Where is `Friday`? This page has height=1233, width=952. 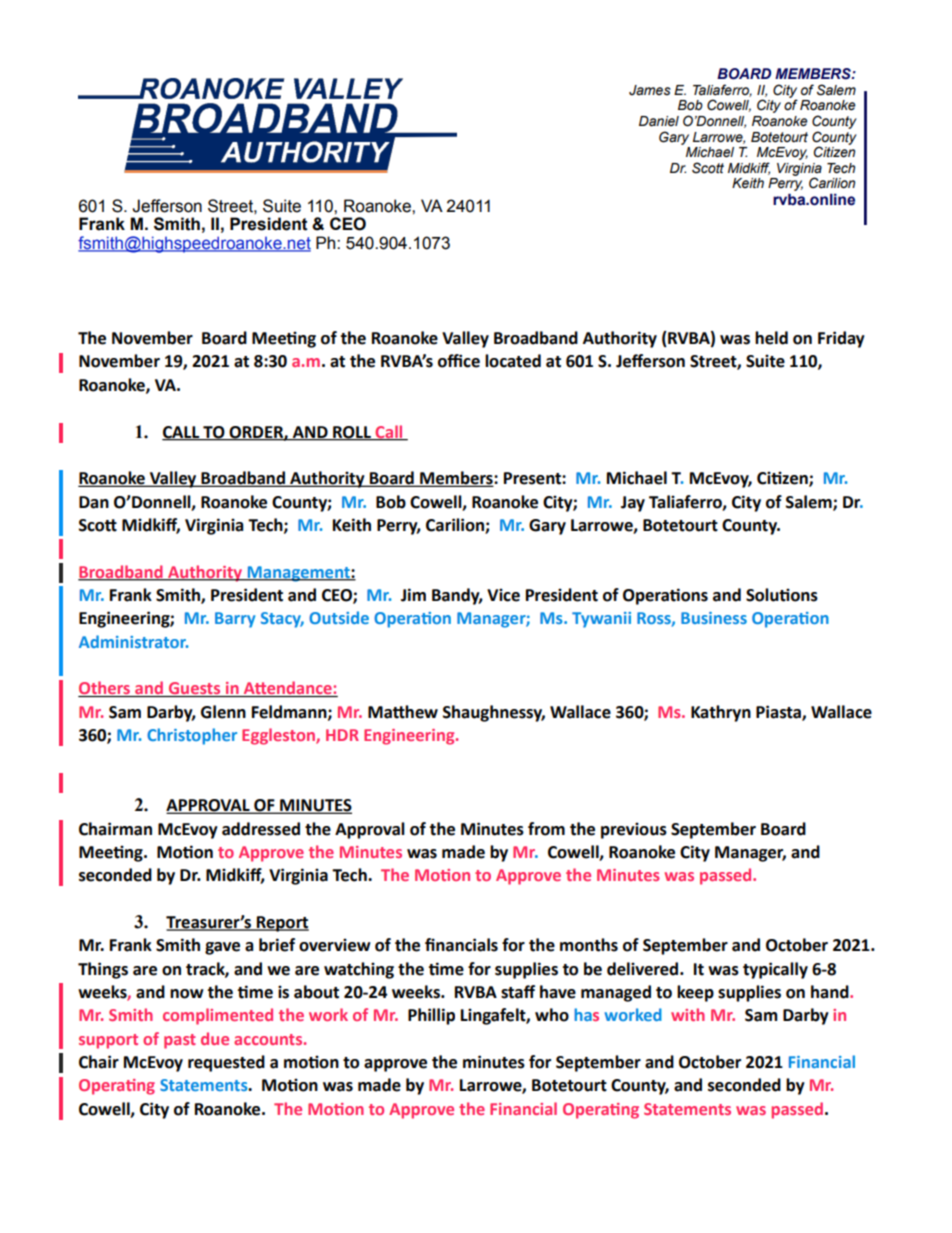
Friday is located at coordinates (841, 339).
